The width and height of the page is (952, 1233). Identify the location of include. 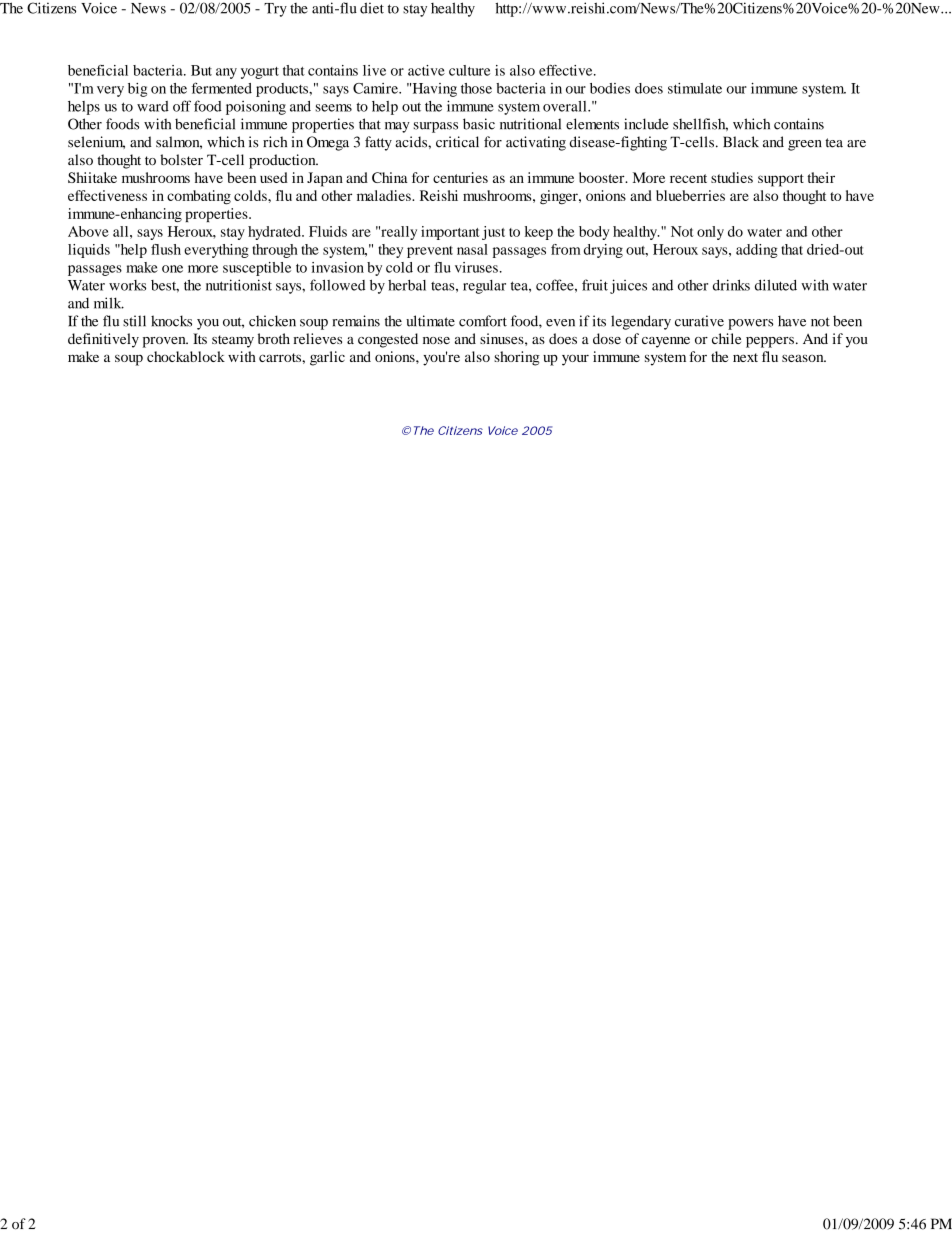
(646, 124).
